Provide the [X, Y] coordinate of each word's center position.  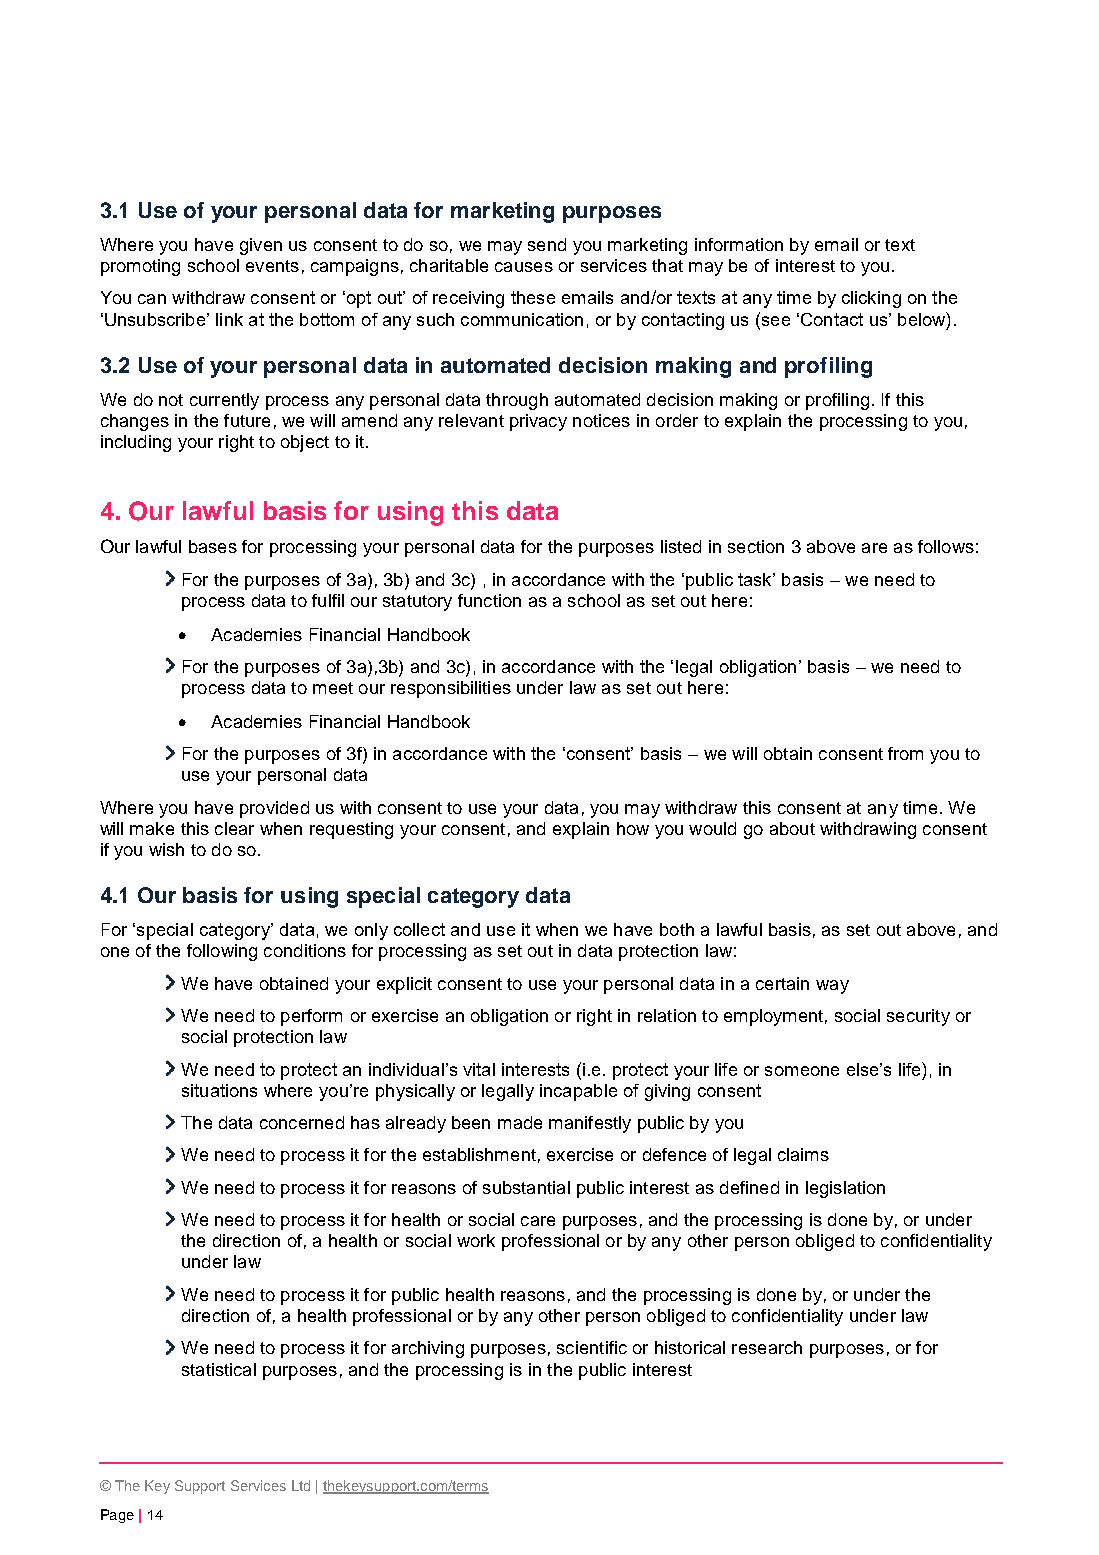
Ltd [301, 1485]
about [792, 828]
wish [166, 849]
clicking [871, 299]
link [229, 319]
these [533, 297]
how [633, 828]
